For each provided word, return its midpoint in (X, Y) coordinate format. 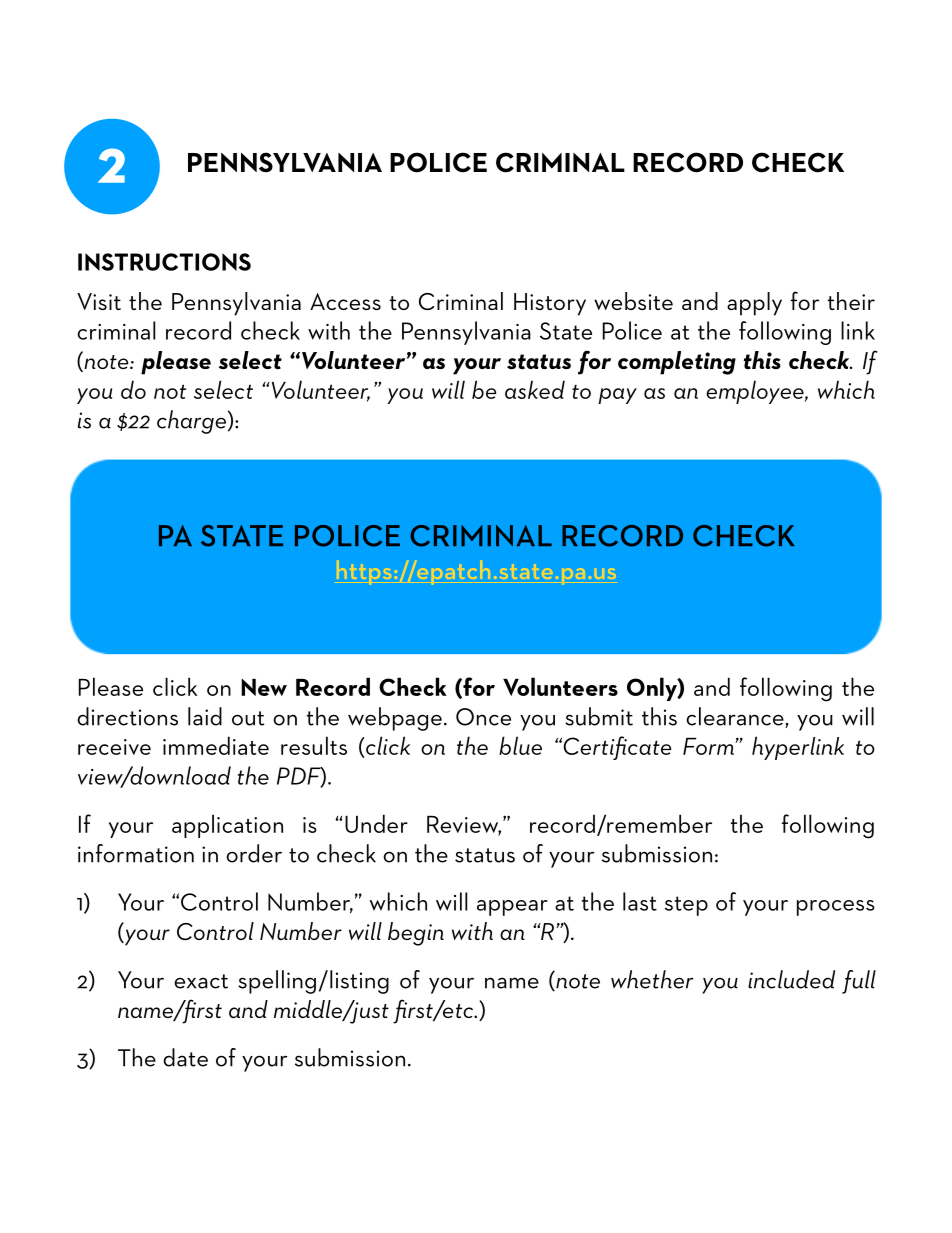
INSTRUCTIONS (164, 262)
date (185, 1057)
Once (483, 717)
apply (754, 304)
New (264, 687)
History (550, 304)
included (791, 979)
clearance (736, 717)
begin (416, 934)
